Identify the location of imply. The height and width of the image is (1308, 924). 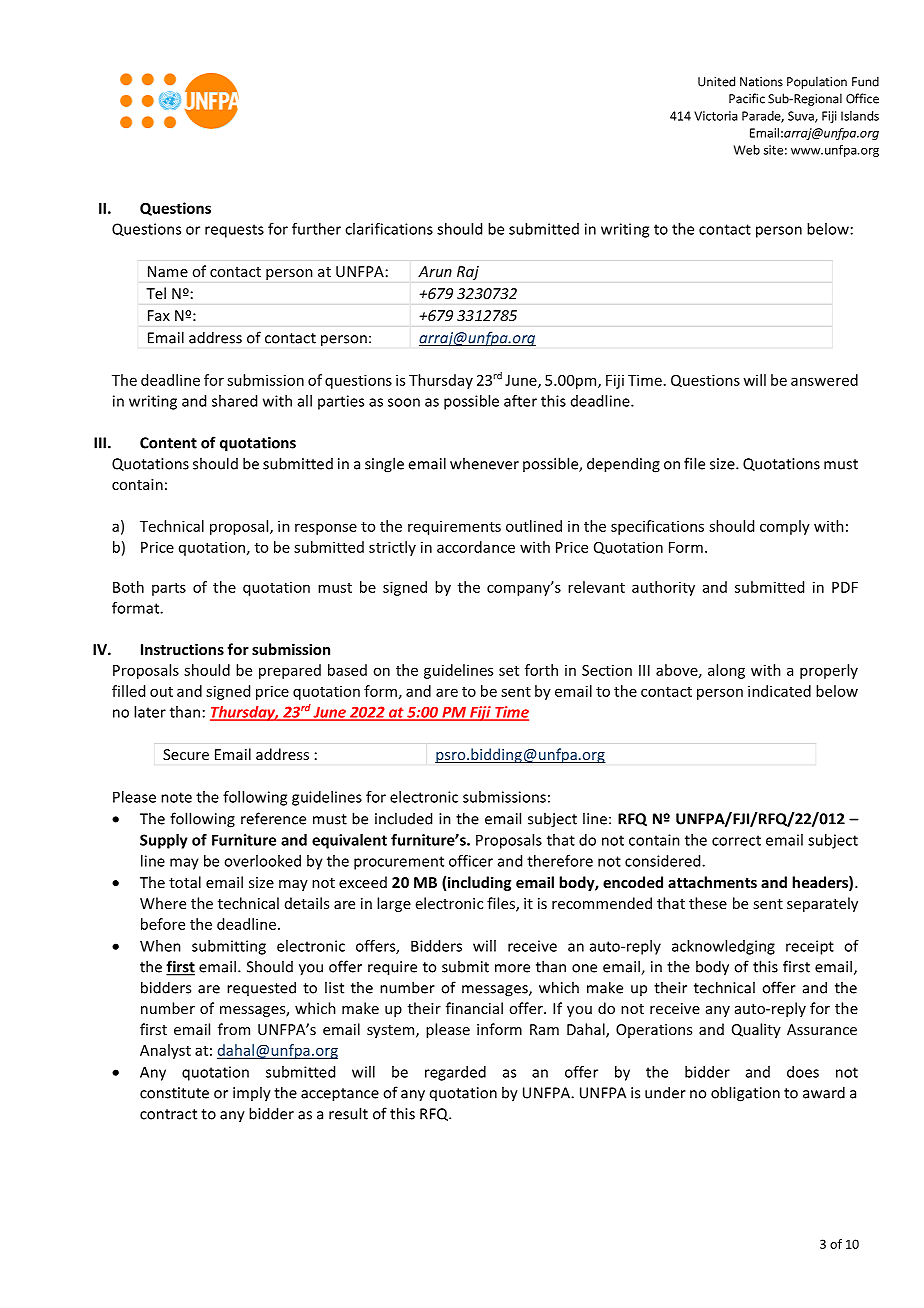
(252, 1094).
